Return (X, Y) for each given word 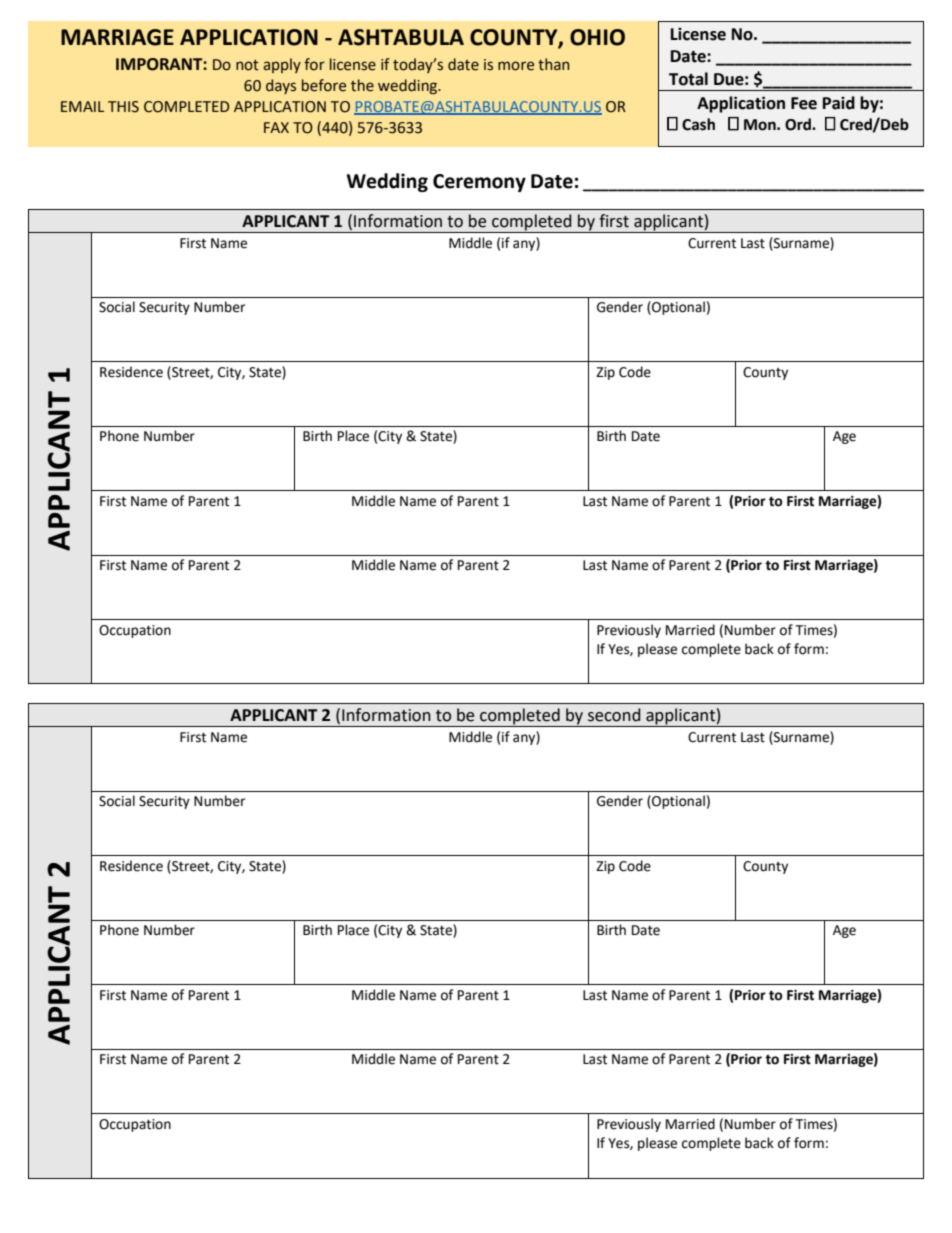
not (247, 65)
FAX (276, 127)
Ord (799, 124)
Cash (698, 124)
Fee (804, 103)
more (516, 66)
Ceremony (479, 183)
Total (688, 79)
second (614, 715)
